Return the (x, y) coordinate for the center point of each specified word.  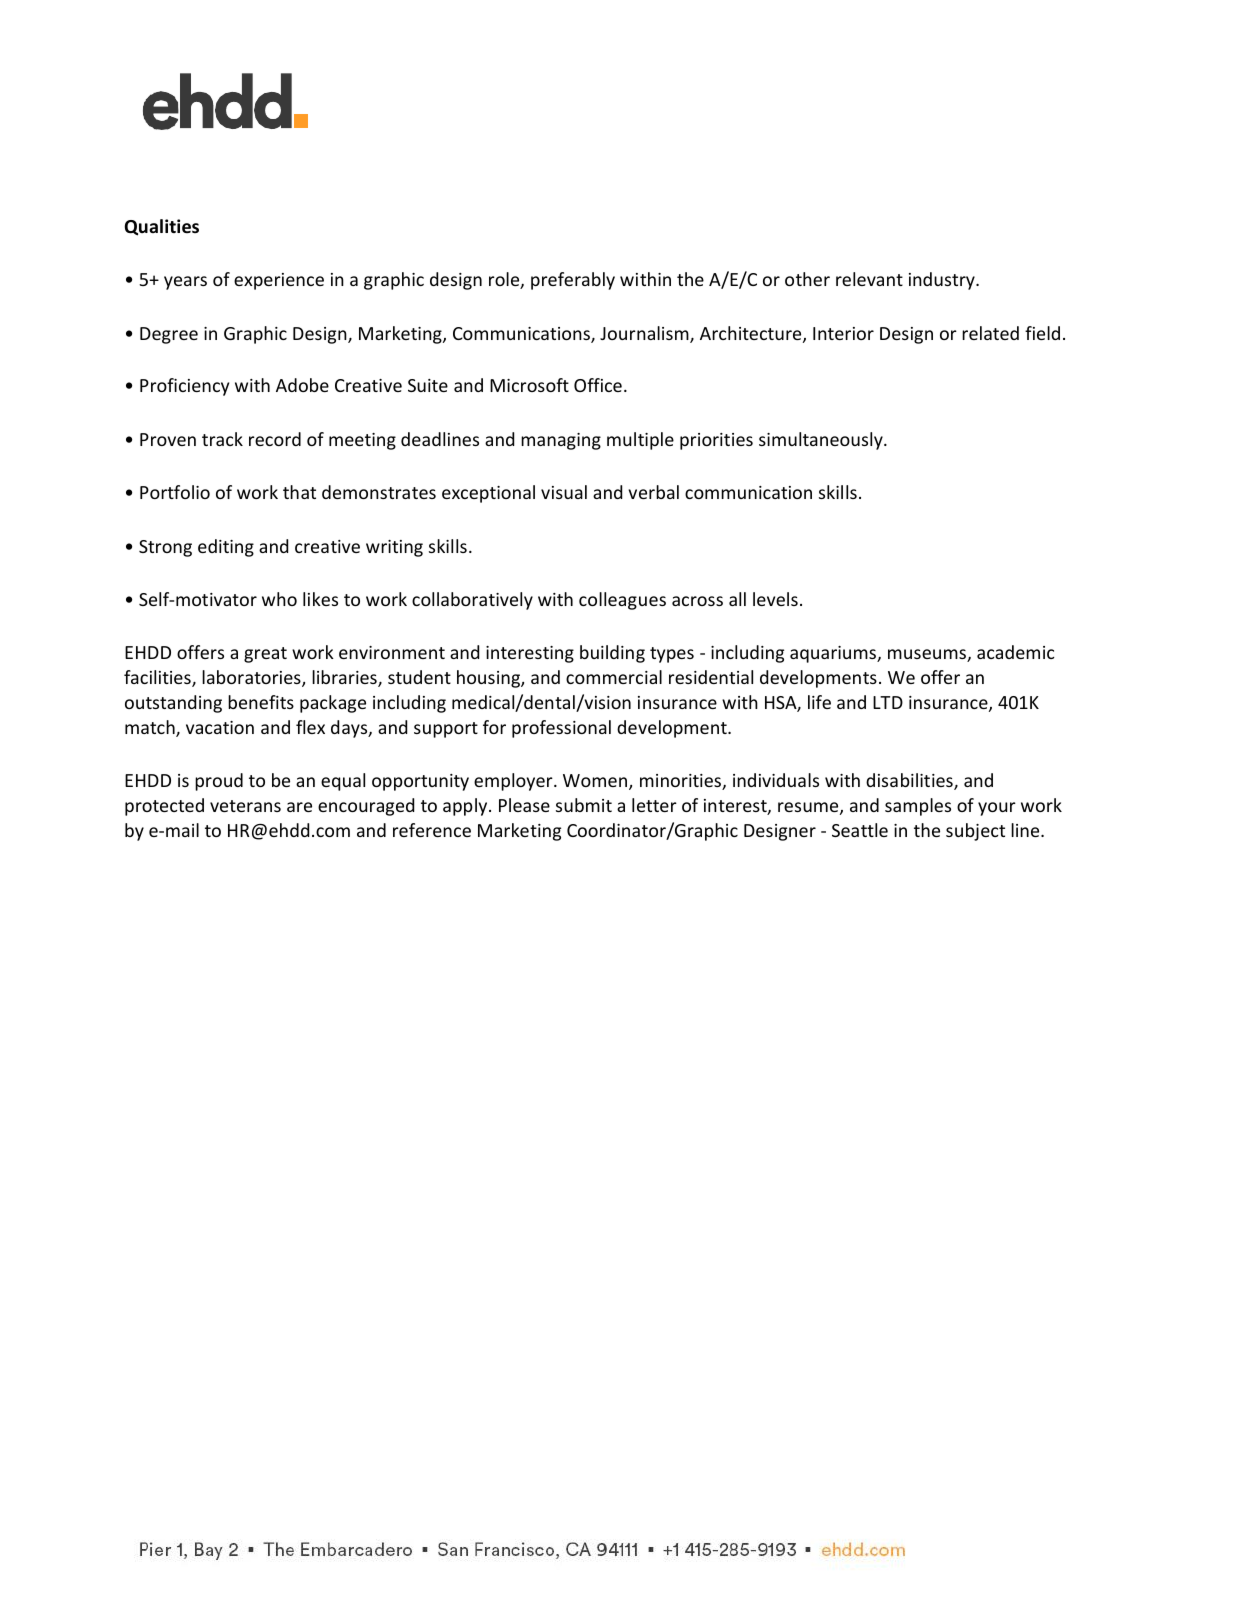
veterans (245, 806)
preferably (573, 281)
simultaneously (822, 441)
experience (279, 281)
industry (943, 281)
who (279, 599)
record (275, 439)
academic (1015, 652)
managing (561, 441)
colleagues (622, 601)
